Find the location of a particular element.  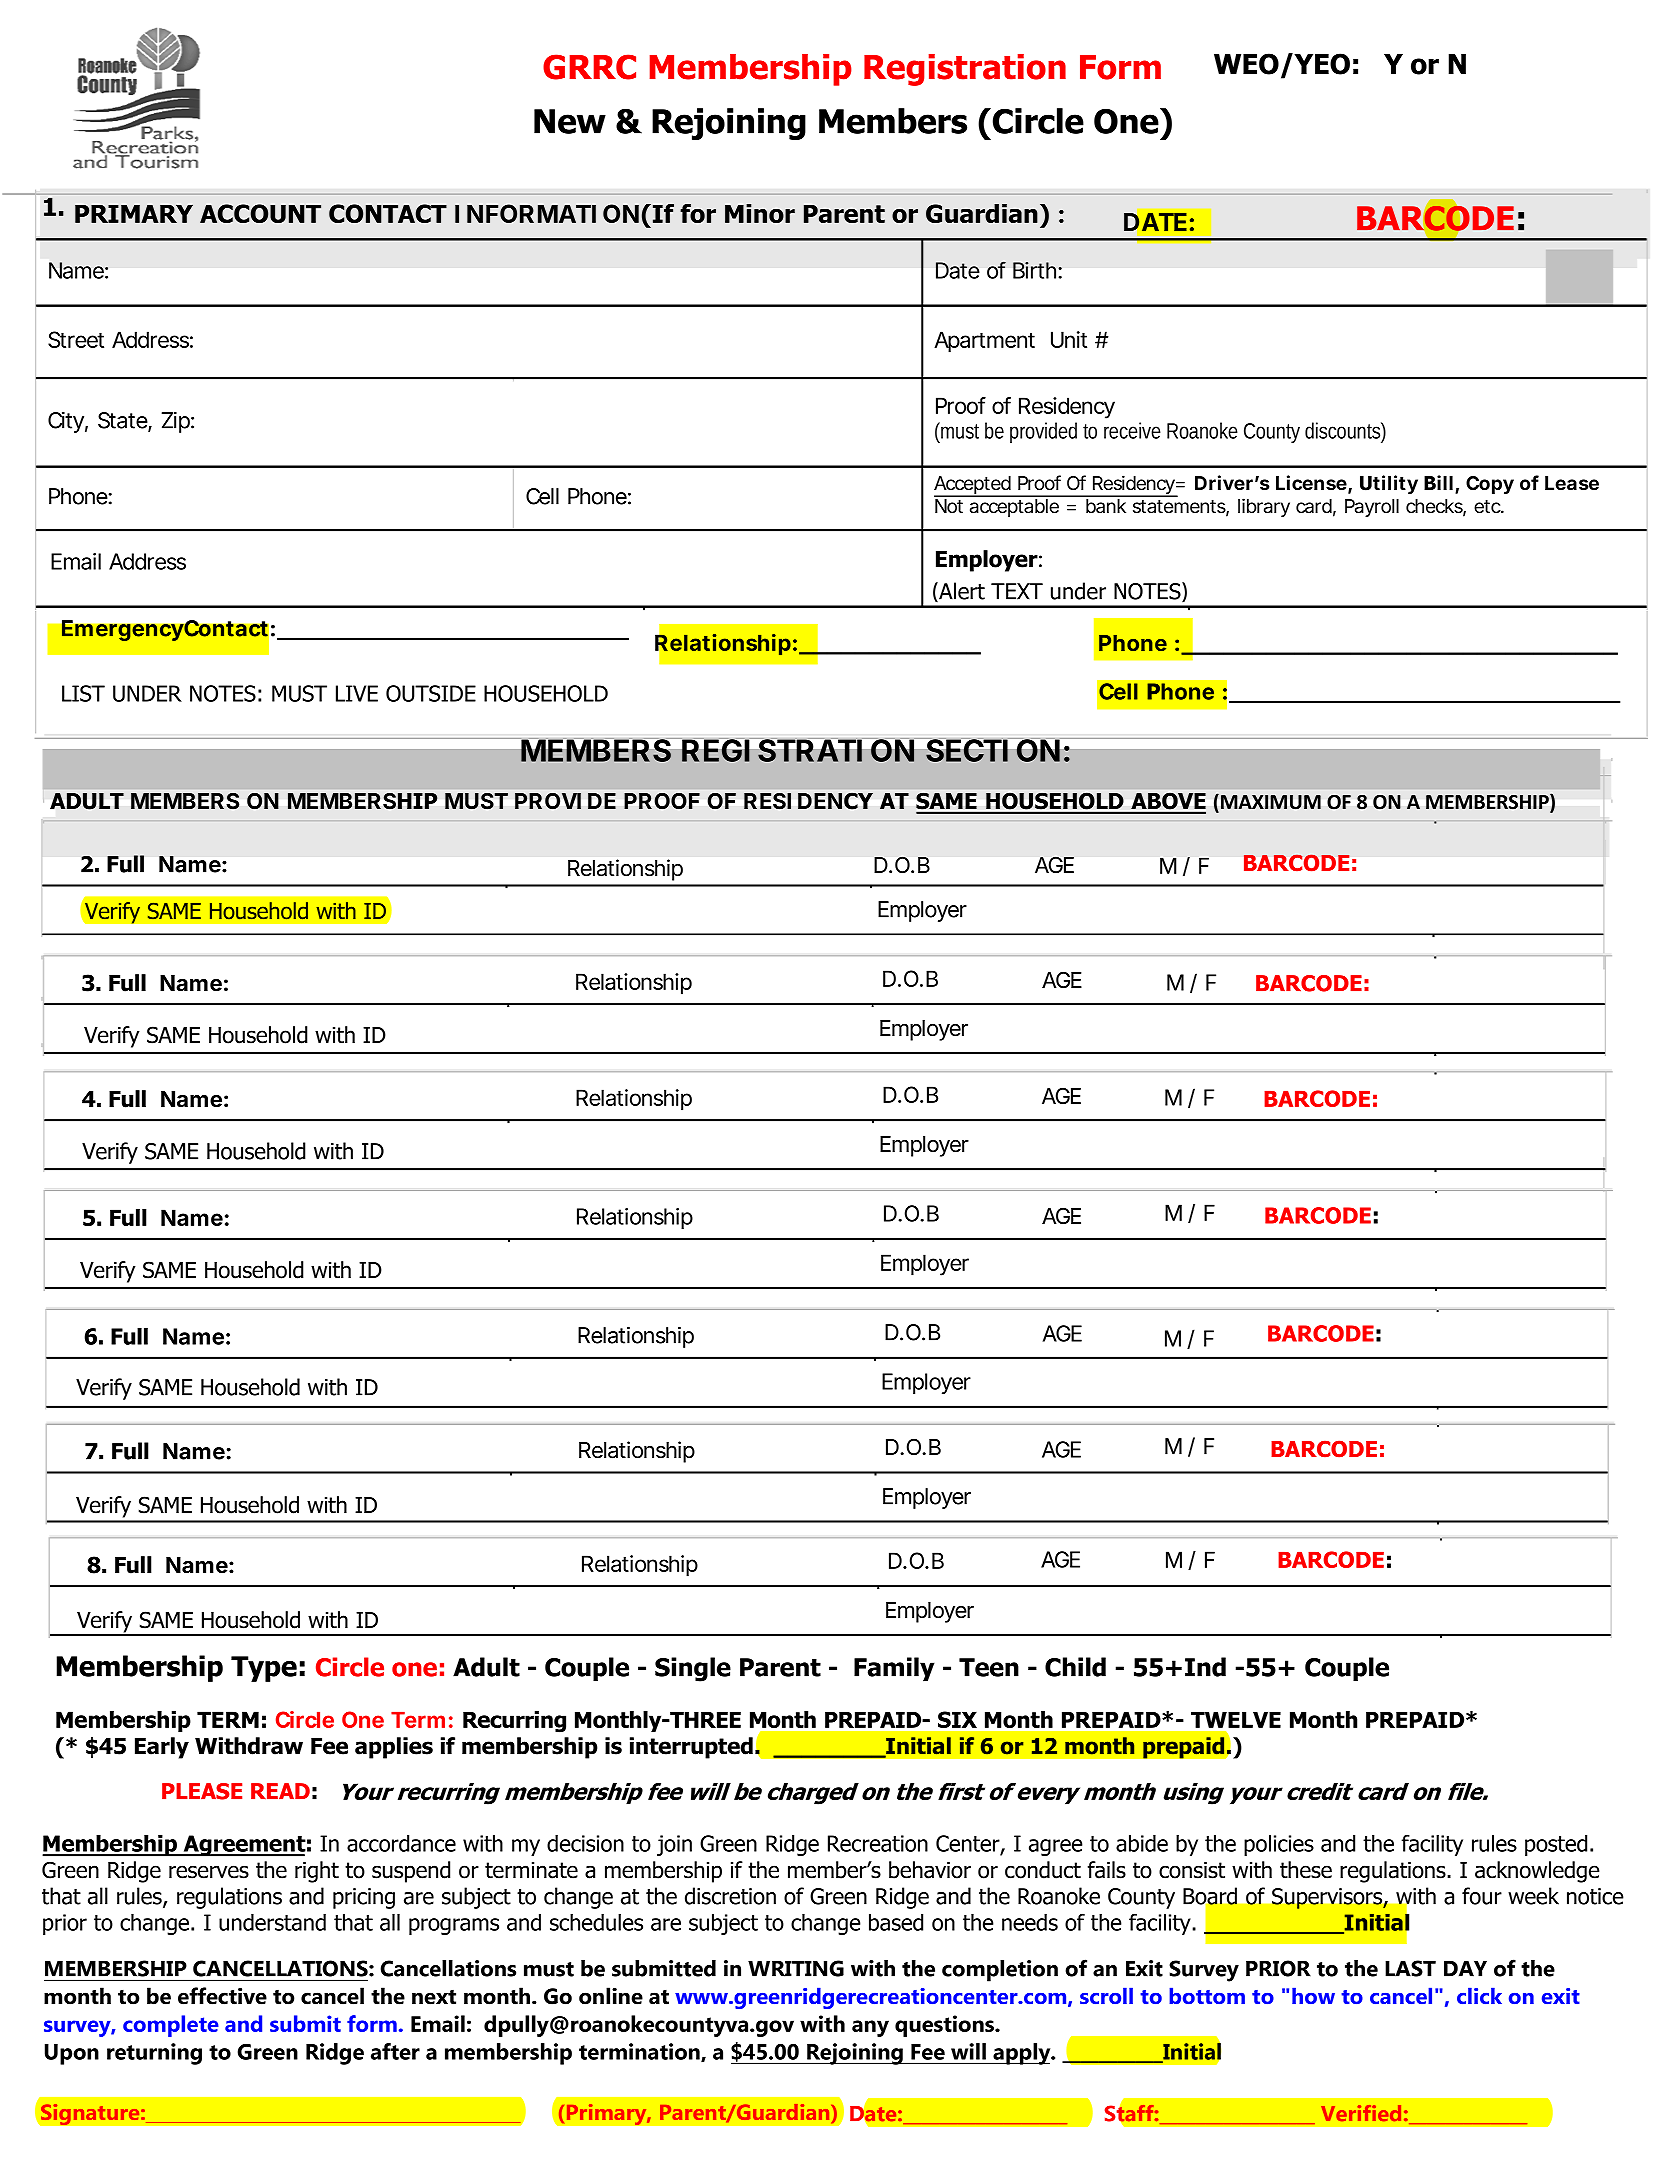

Child is located at coordinates (1075, 1667).
